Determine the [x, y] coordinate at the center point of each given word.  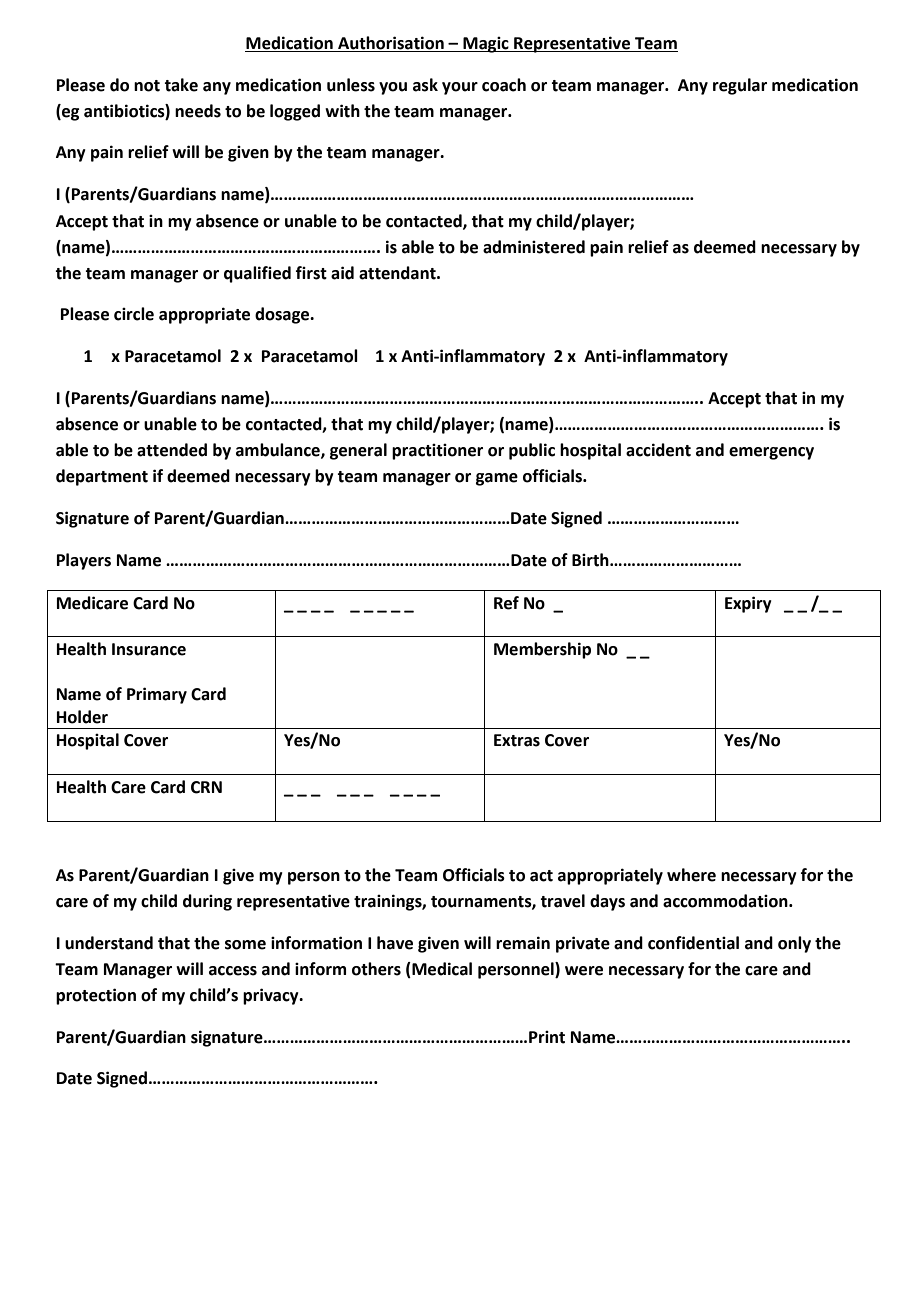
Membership [542, 650]
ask [425, 85]
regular [740, 86]
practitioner [437, 452]
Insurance [149, 649]
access [233, 971]
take [181, 85]
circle [134, 314]
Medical [441, 970]
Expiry [748, 604]
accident [658, 450]
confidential [693, 943]
